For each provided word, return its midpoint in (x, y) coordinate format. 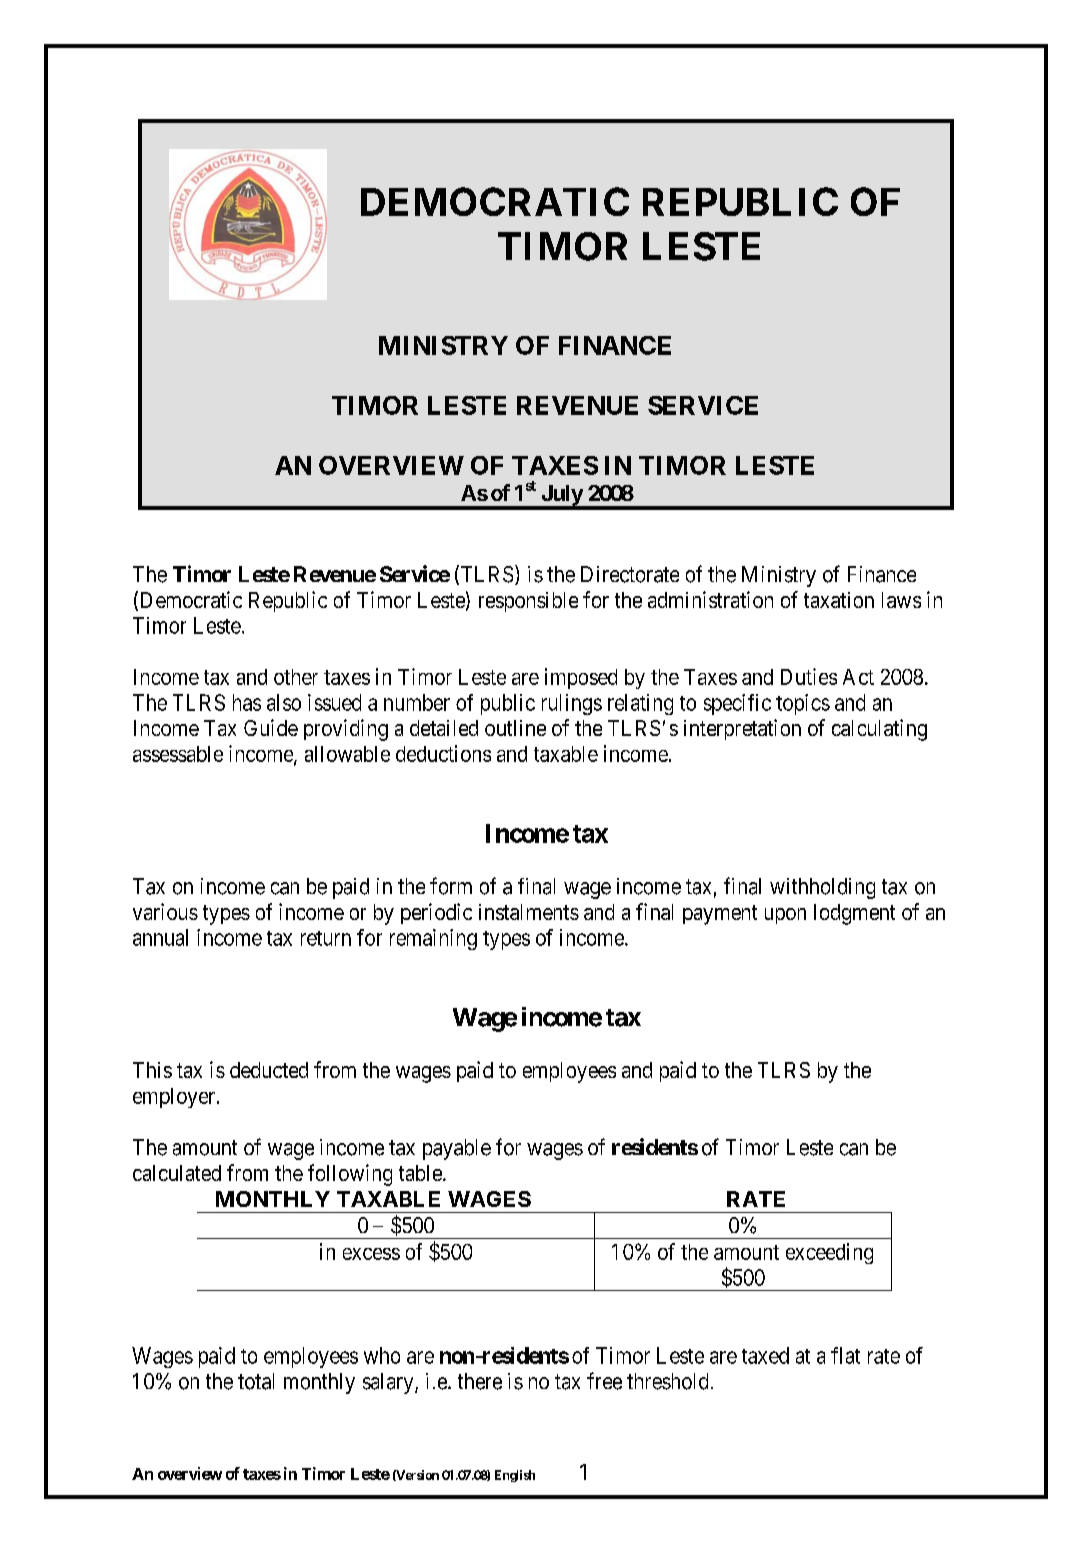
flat (845, 1355)
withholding (822, 888)
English (515, 1476)
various (165, 911)
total (256, 1381)
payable (457, 1149)
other (296, 677)
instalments (529, 912)
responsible (528, 602)
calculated (177, 1173)
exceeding (829, 1253)
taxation (839, 600)
